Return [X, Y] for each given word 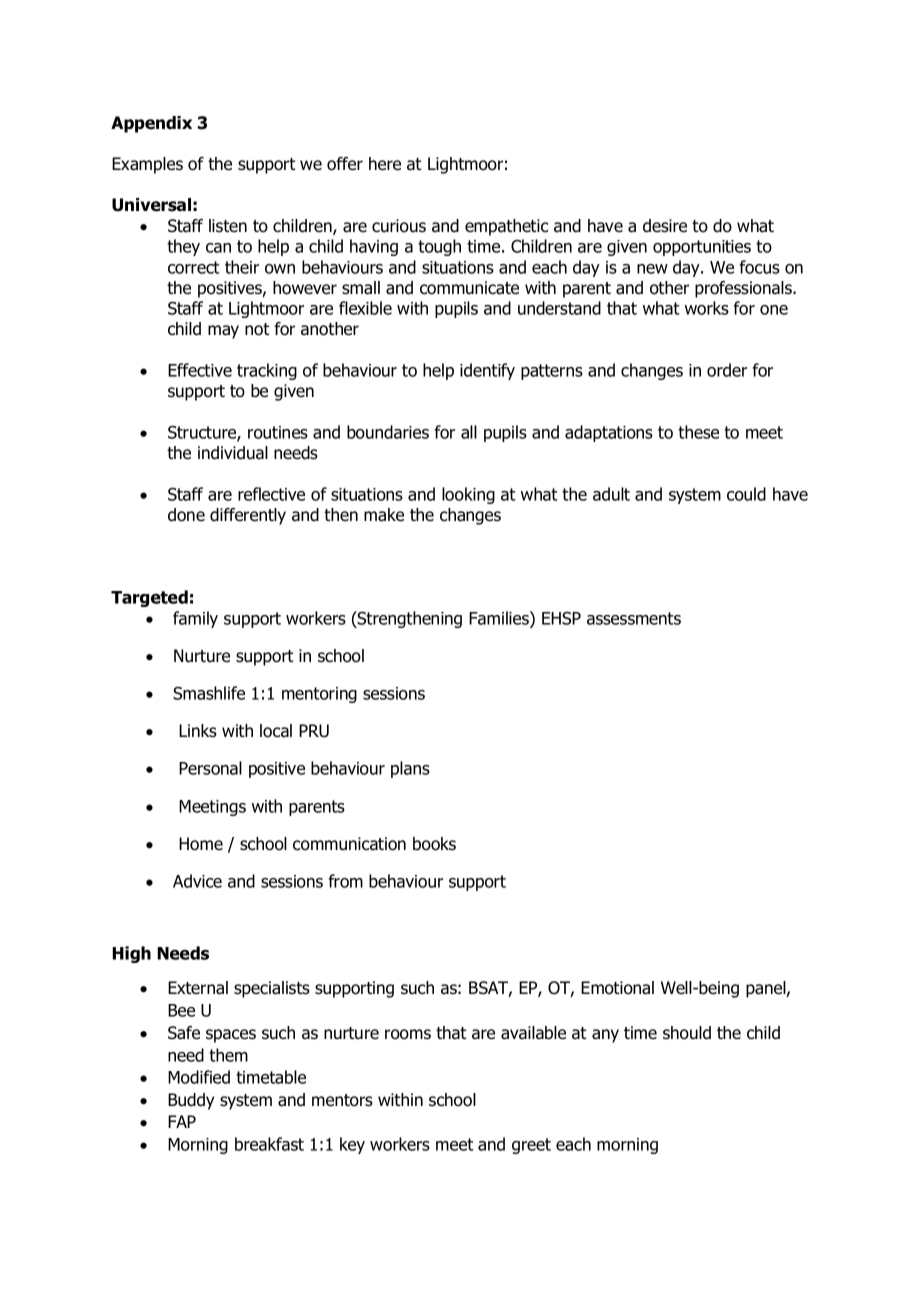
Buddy [191, 1101]
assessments [634, 618]
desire [665, 226]
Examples [147, 165]
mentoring [319, 695]
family [195, 619]
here [385, 164]
